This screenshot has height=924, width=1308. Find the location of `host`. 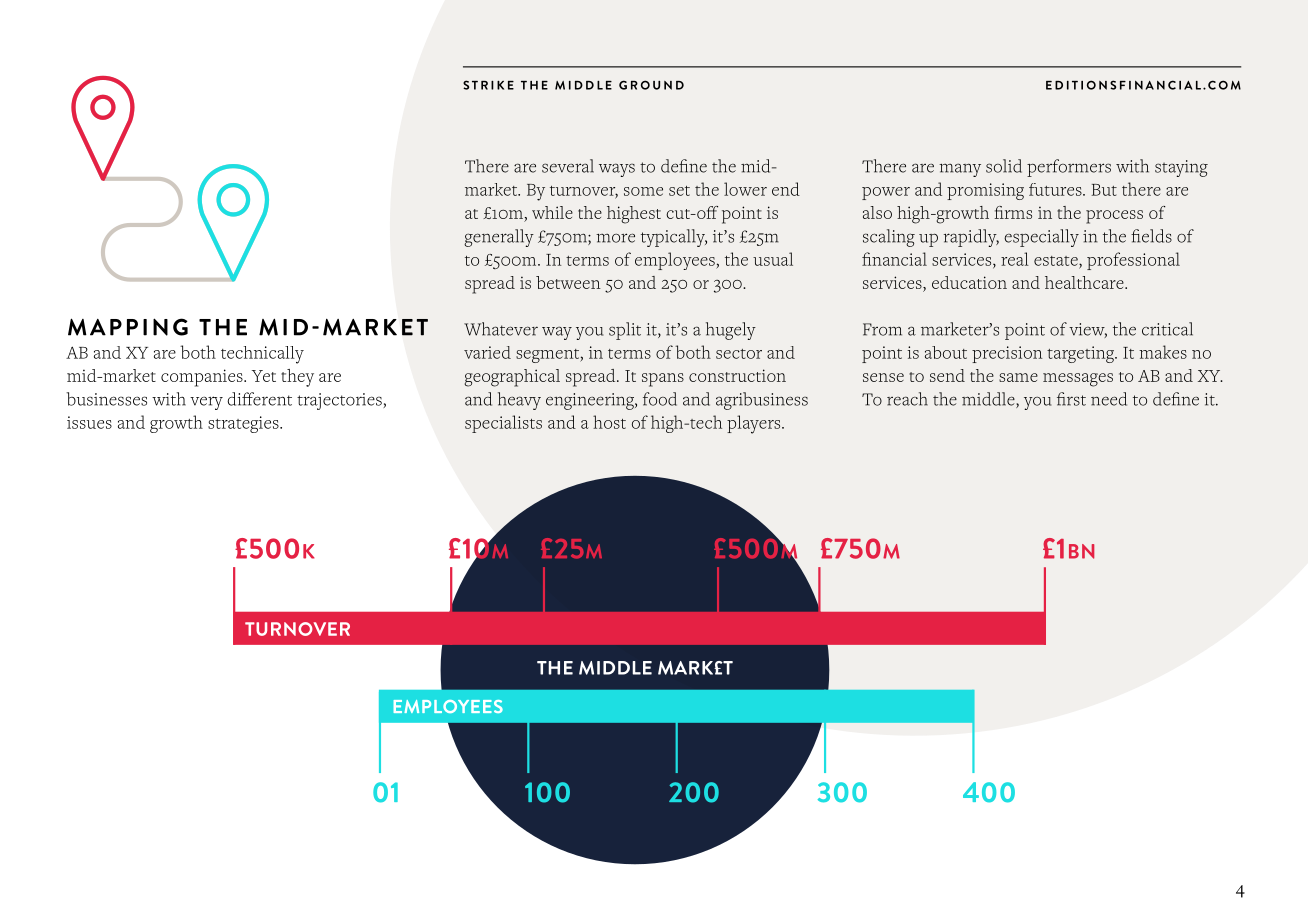

host is located at coordinates (609, 422).
